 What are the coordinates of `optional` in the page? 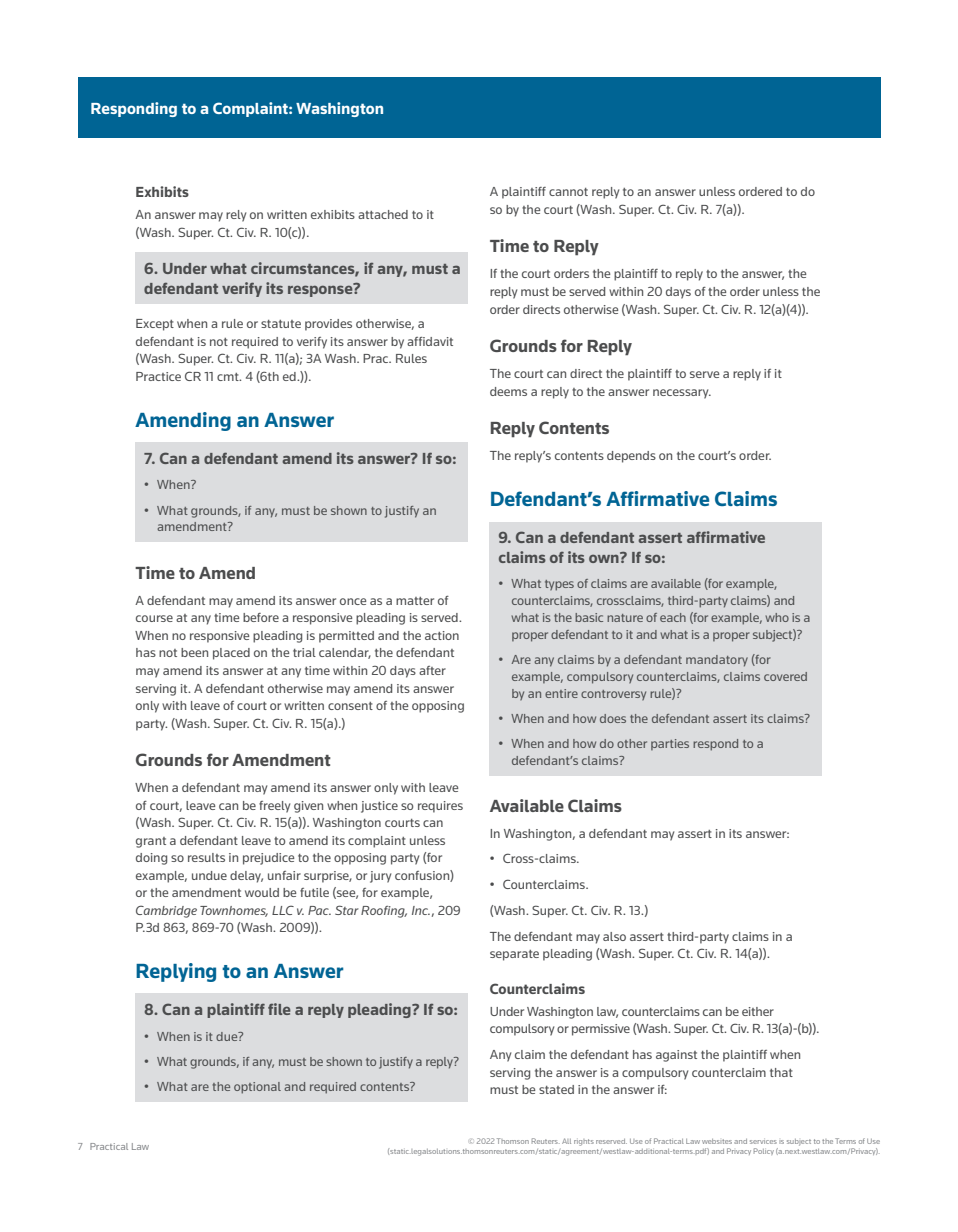 It's located at (257, 1088).
